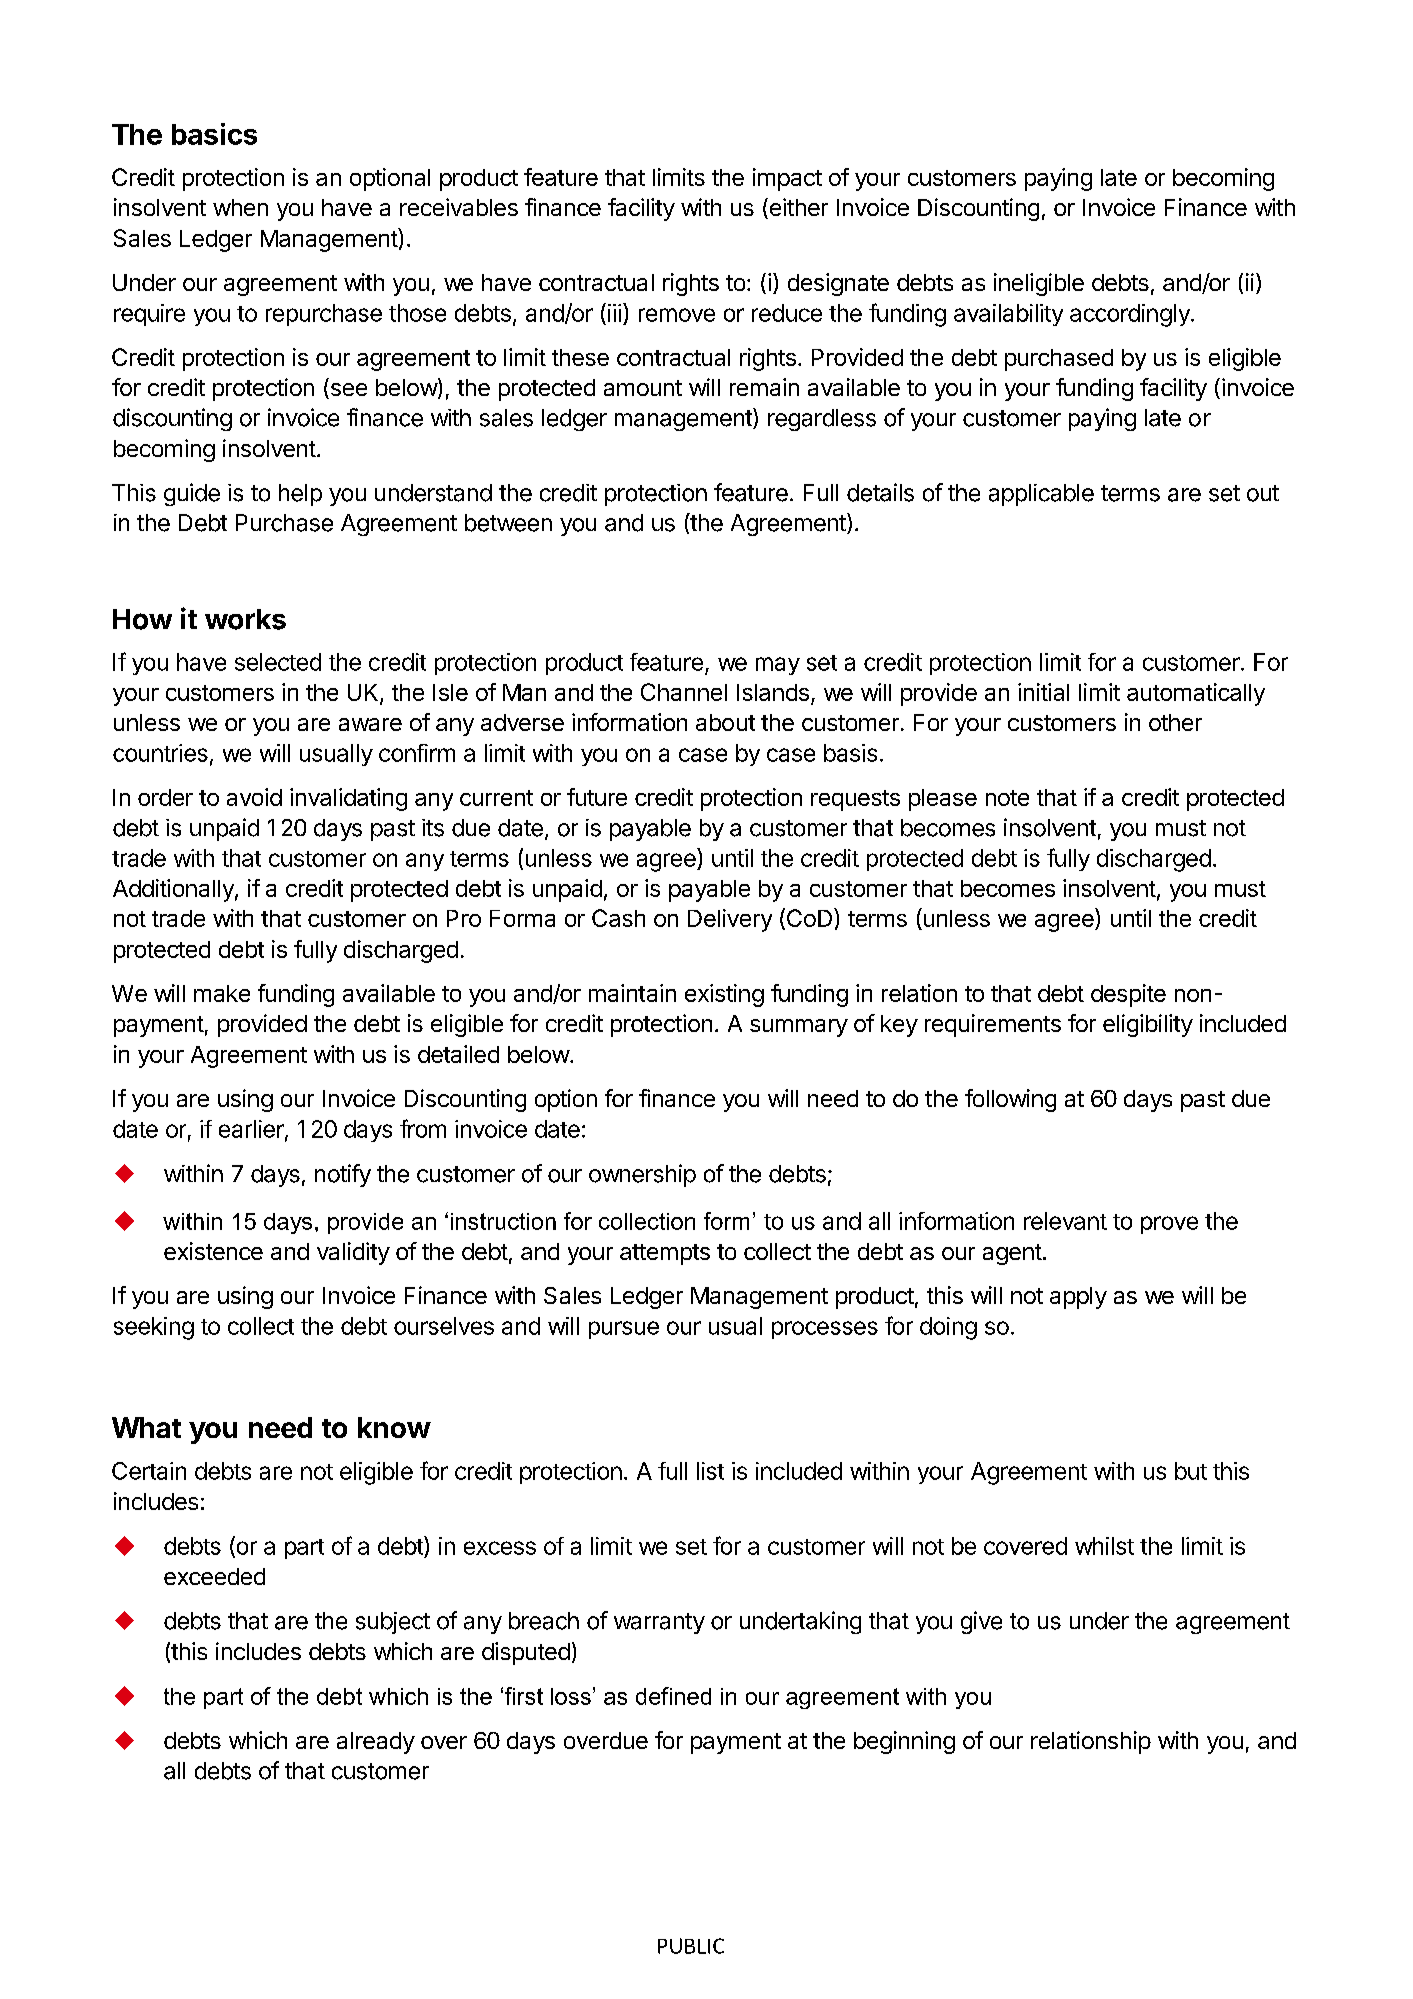  Describe the element at coordinates (1008, 315) in the screenshot. I see `availability` at that location.
